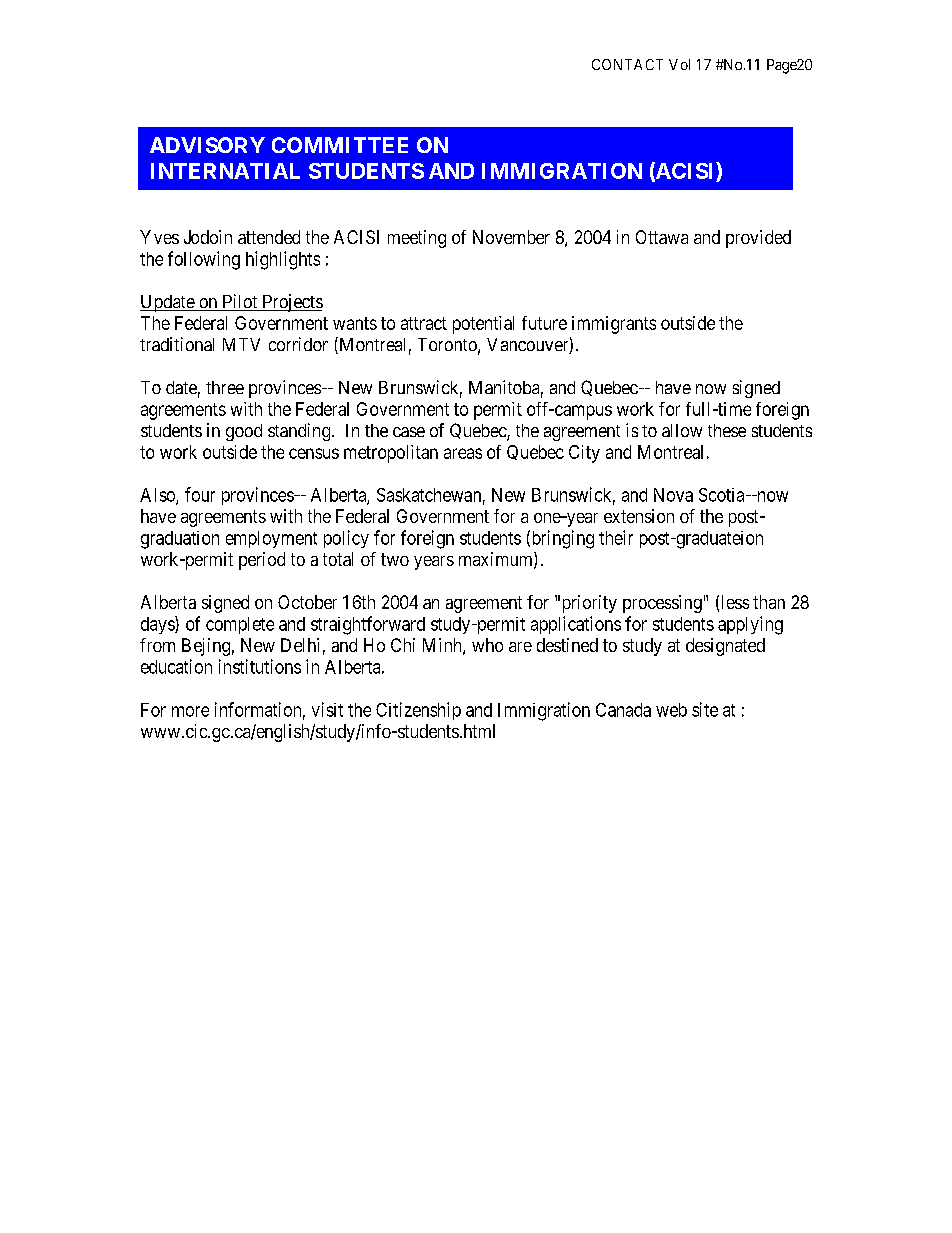  I want to click on case, so click(409, 432).
